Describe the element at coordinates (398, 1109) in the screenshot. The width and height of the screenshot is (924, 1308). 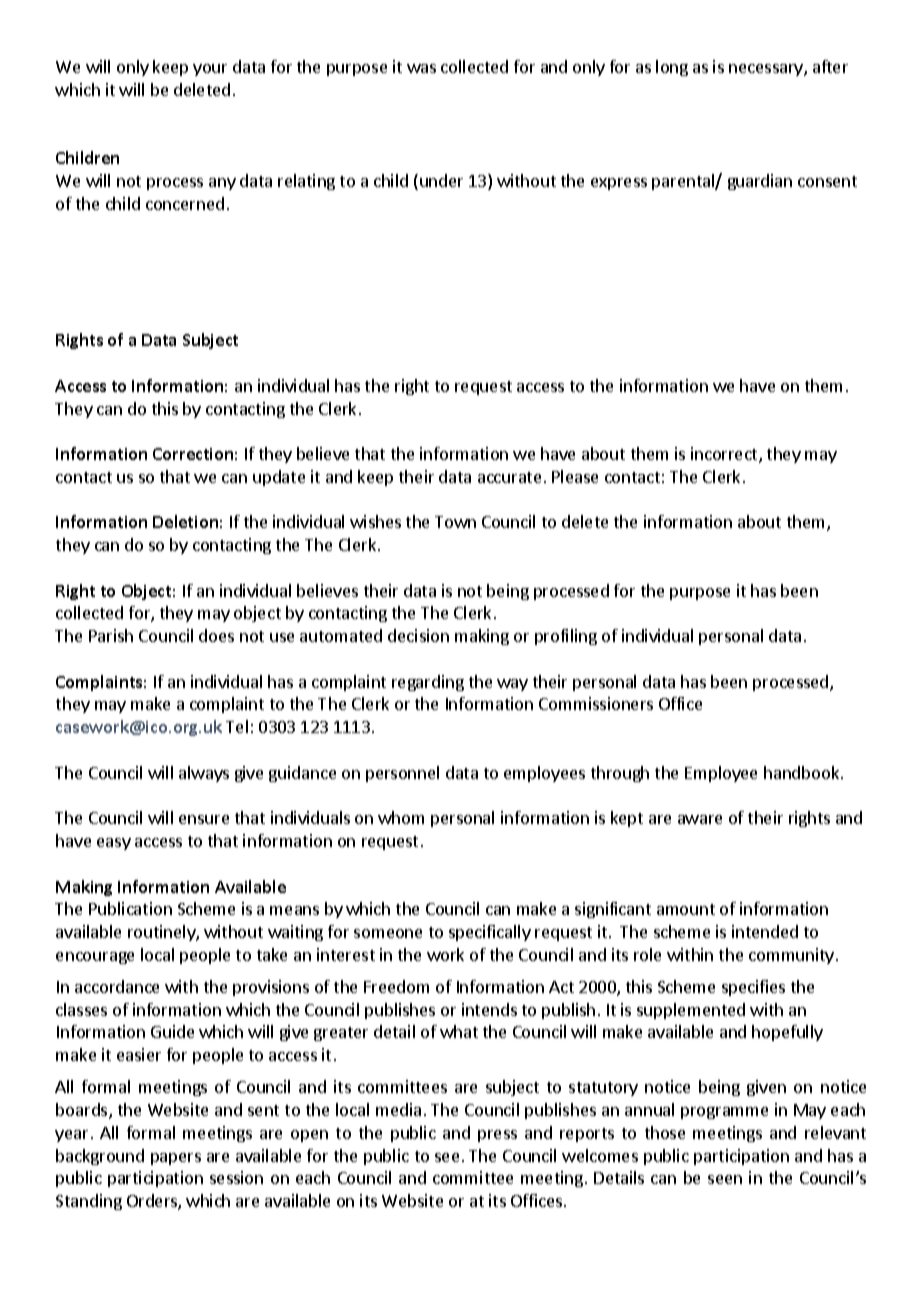
I see `media` at that location.
